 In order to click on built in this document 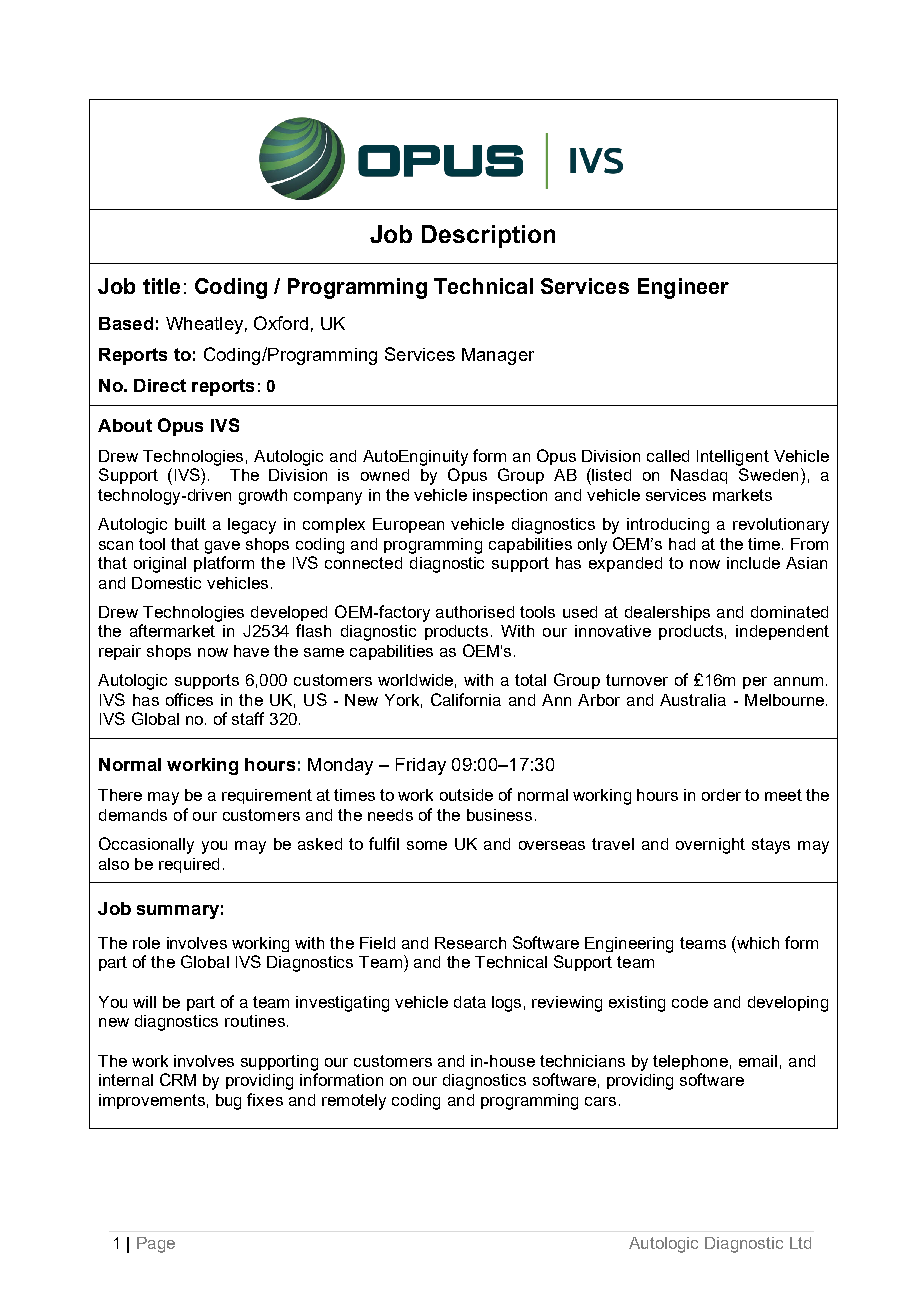, I will do `click(190, 524)`.
